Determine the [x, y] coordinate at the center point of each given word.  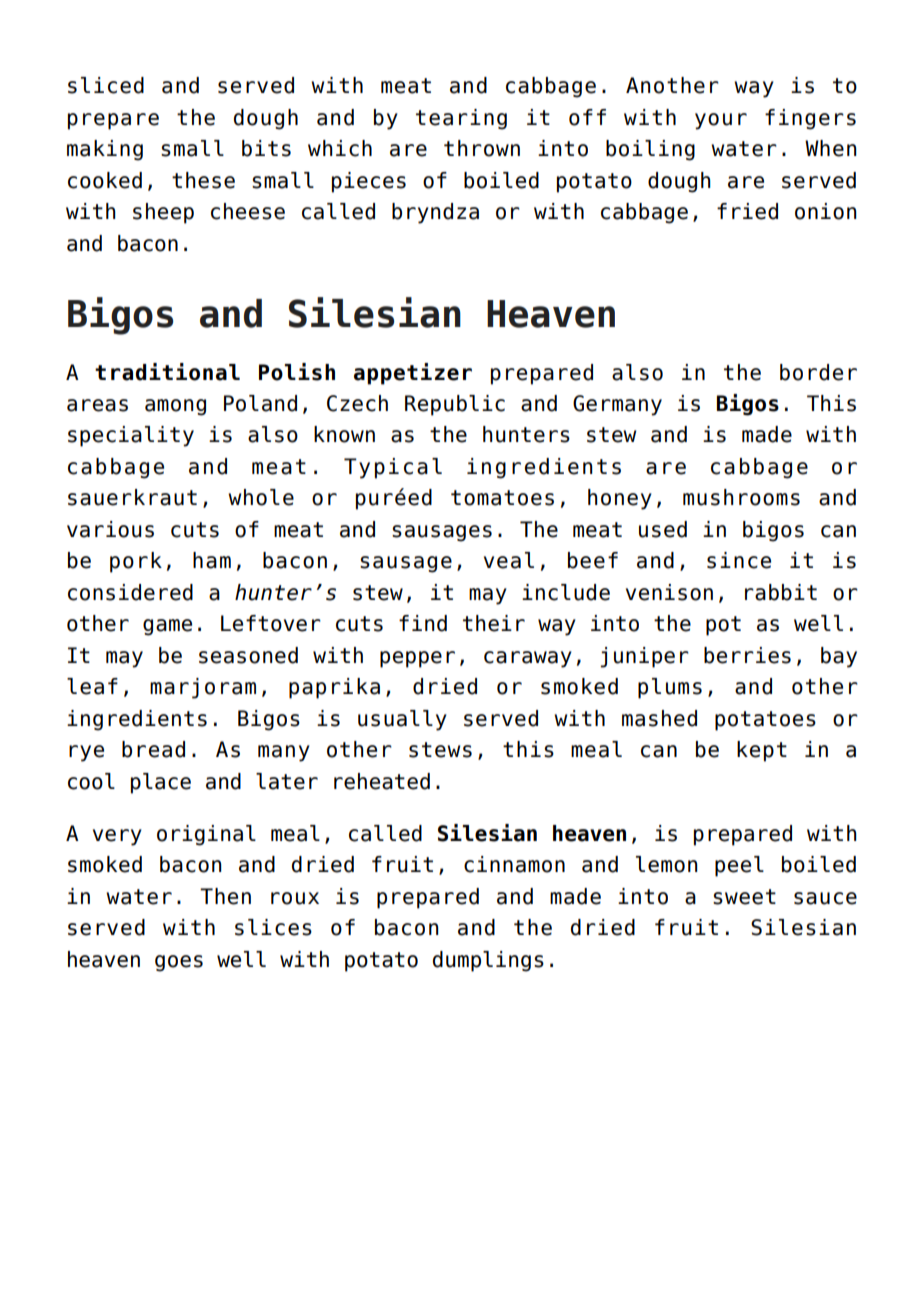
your [721, 121]
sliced [106, 85]
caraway [528, 659]
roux [295, 898]
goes [179, 963]
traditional [167, 372]
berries [747, 655]
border [818, 372]
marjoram [203, 688]
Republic [455, 405]
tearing [461, 119]
